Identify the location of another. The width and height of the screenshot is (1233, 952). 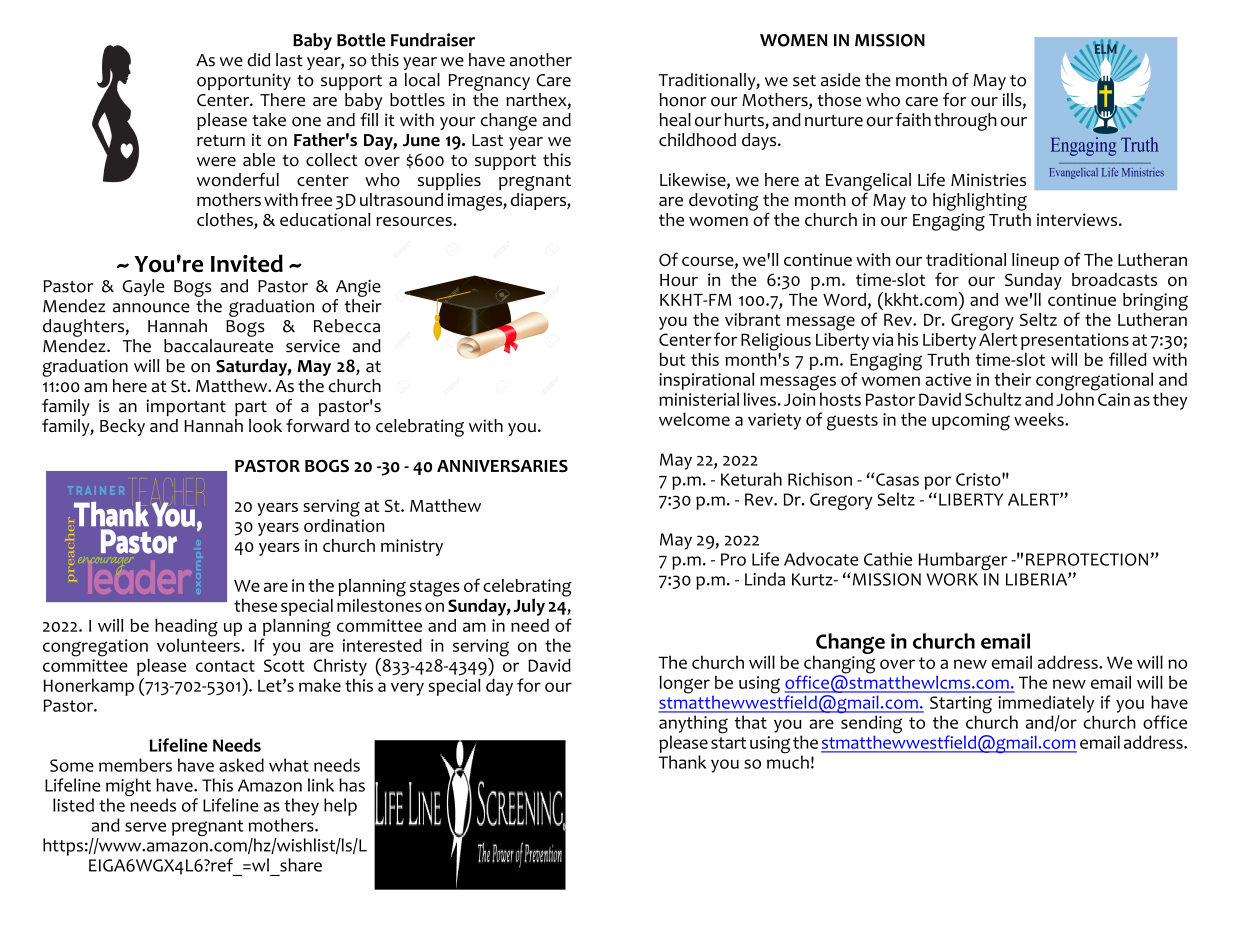
(541, 60).
